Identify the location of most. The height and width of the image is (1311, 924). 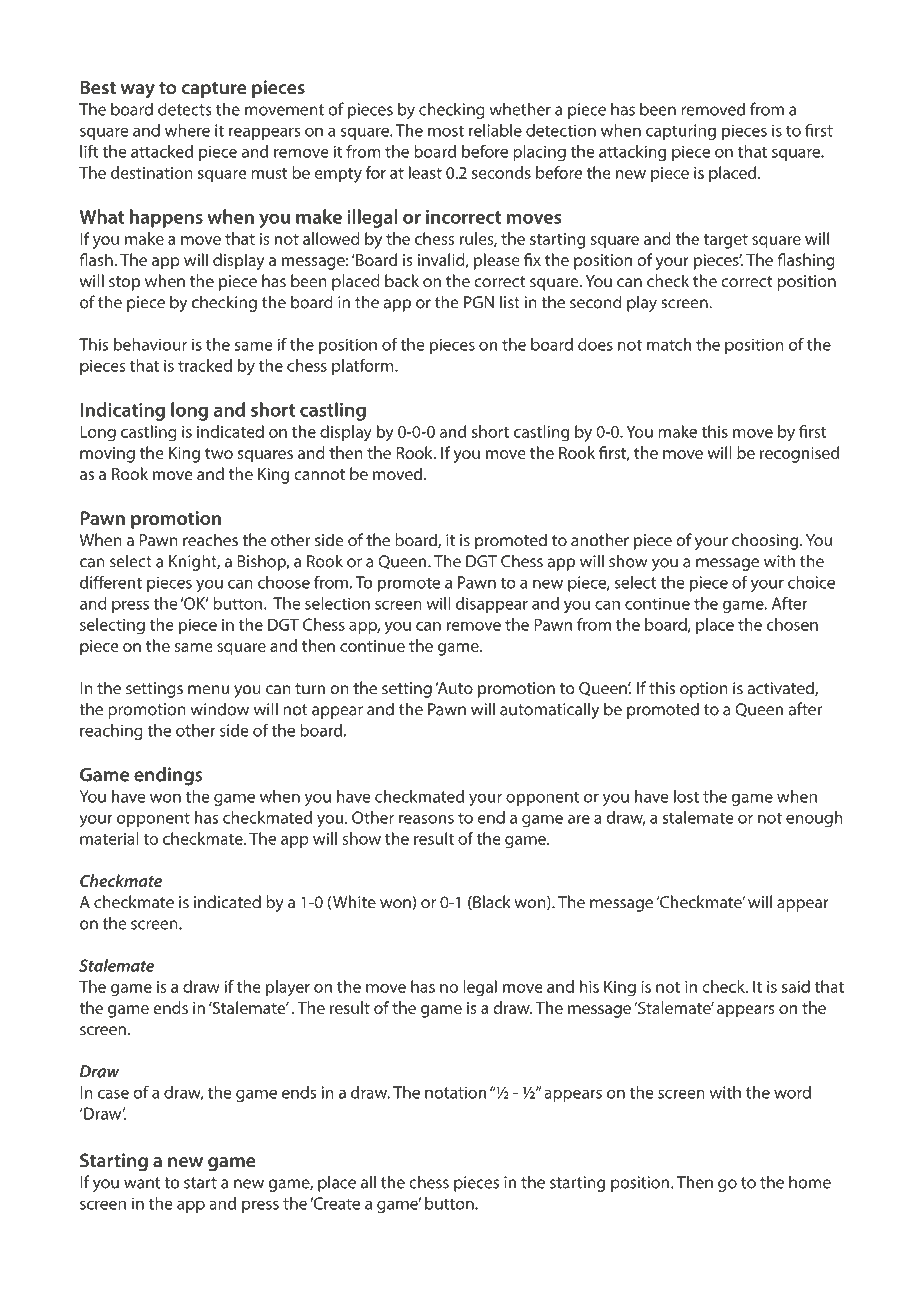
(446, 131).
